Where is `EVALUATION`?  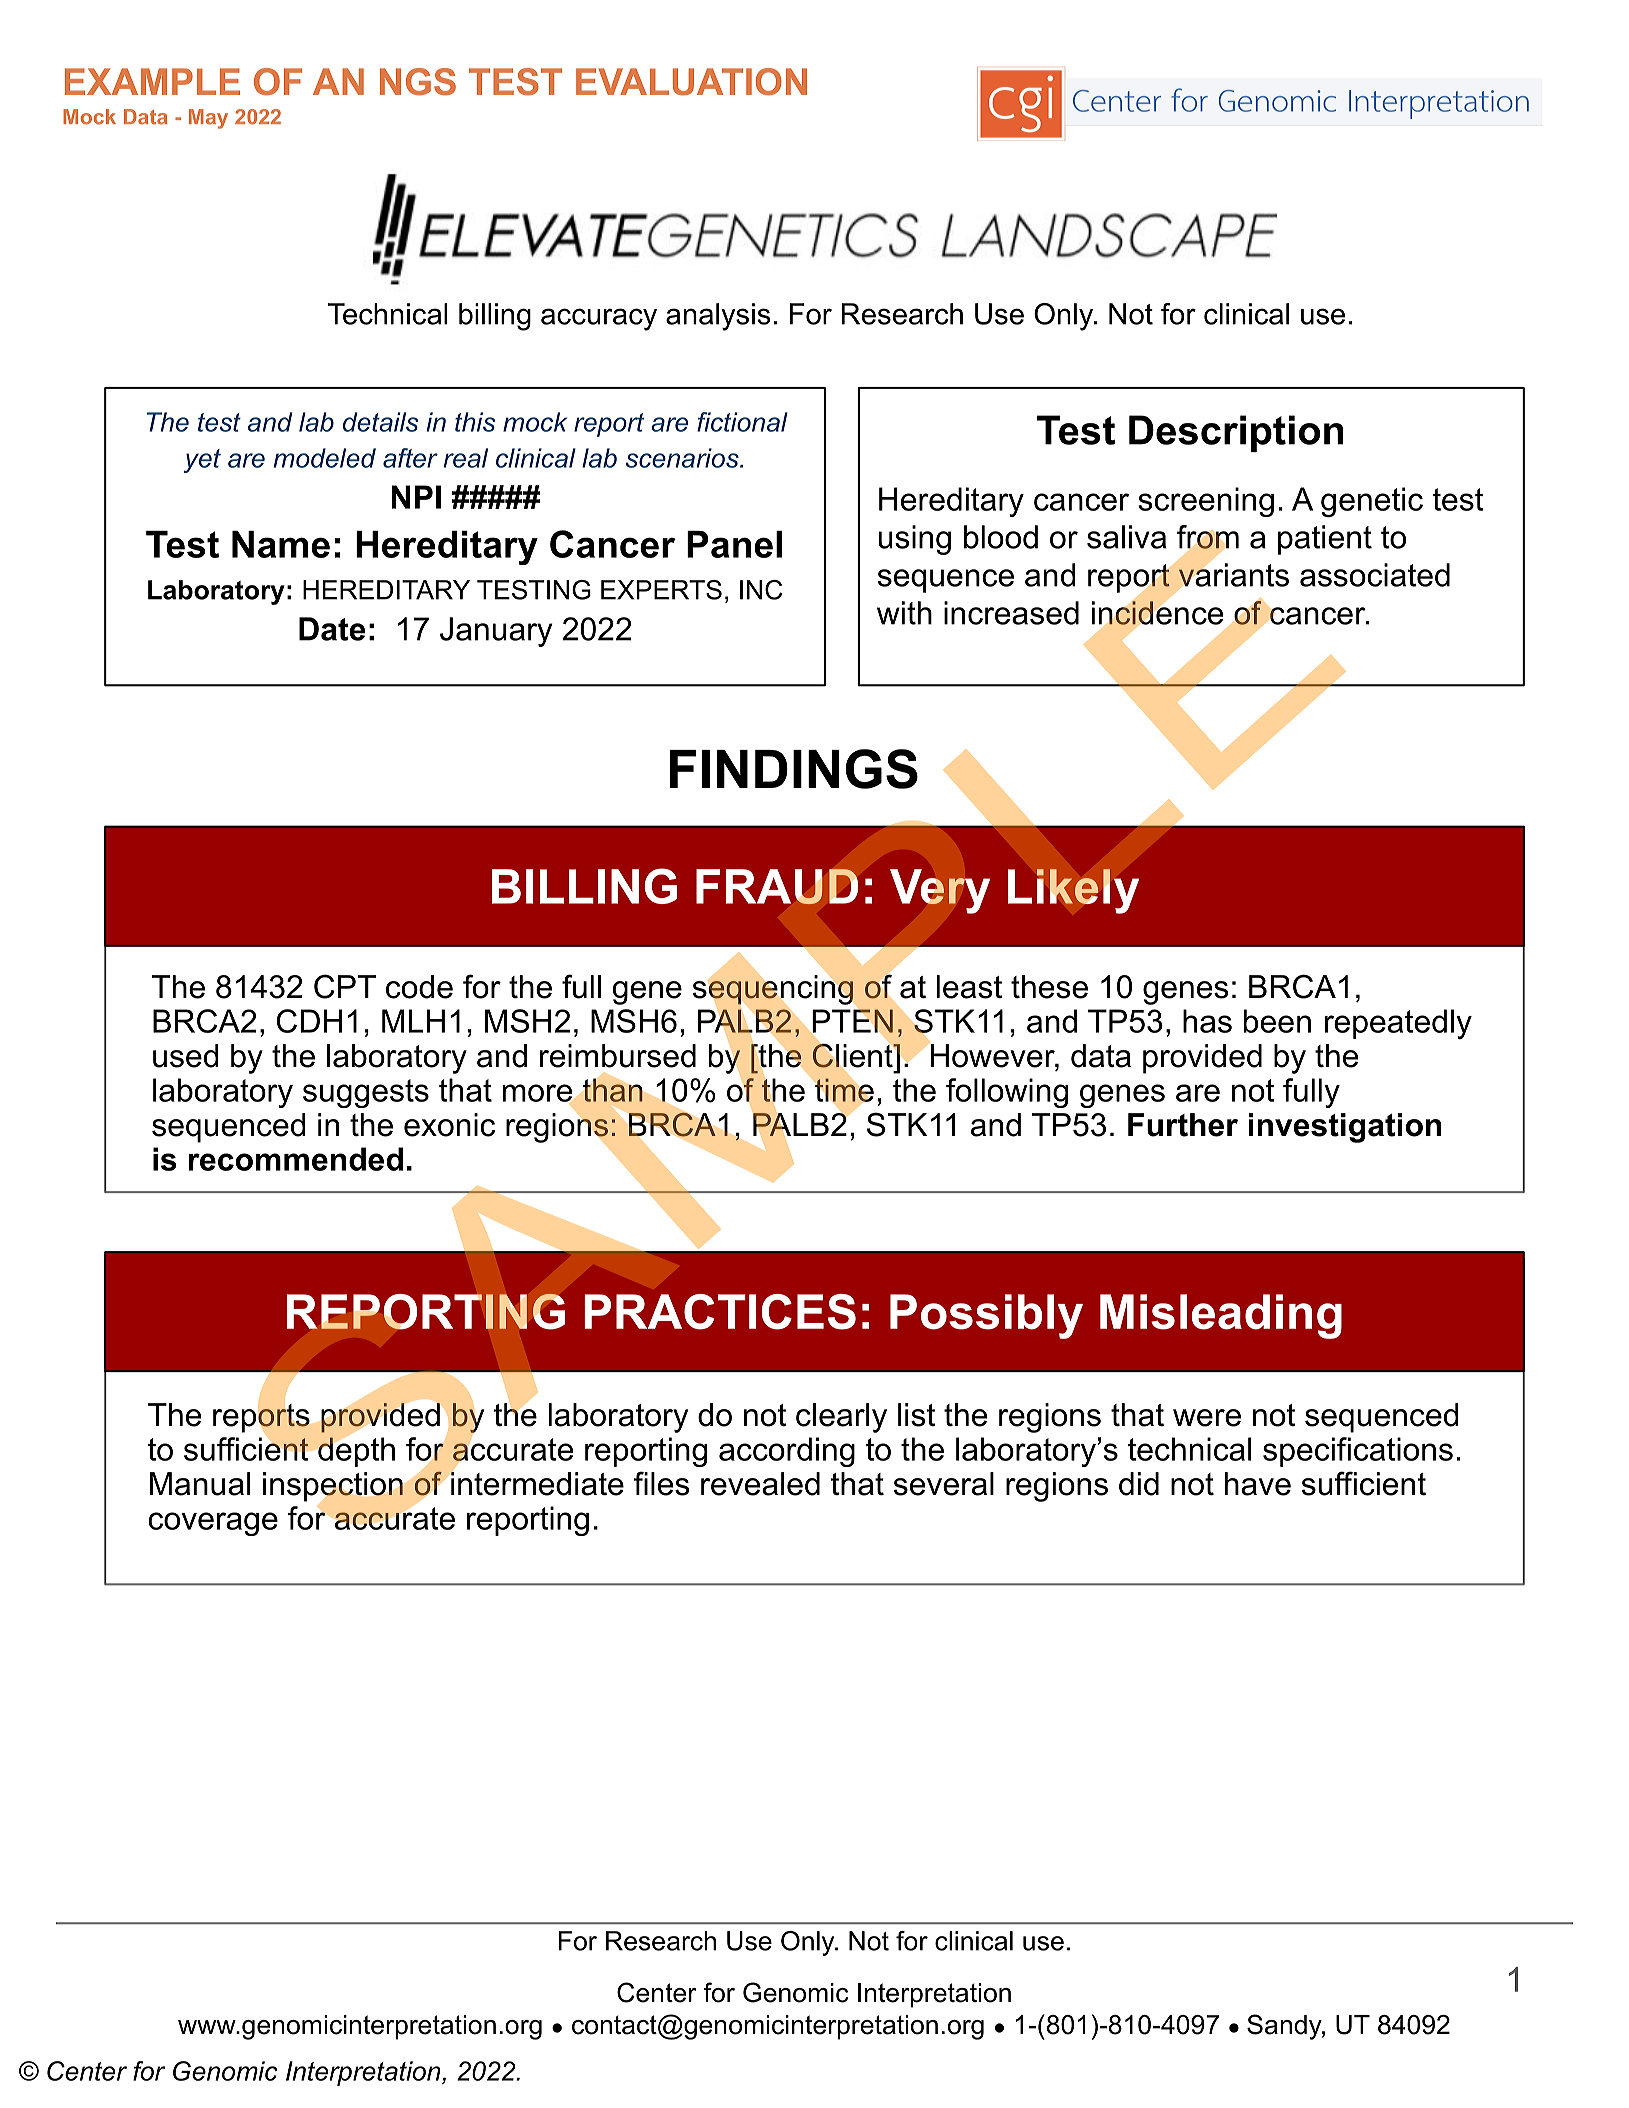
EVALUATION is located at coordinates (691, 82).
